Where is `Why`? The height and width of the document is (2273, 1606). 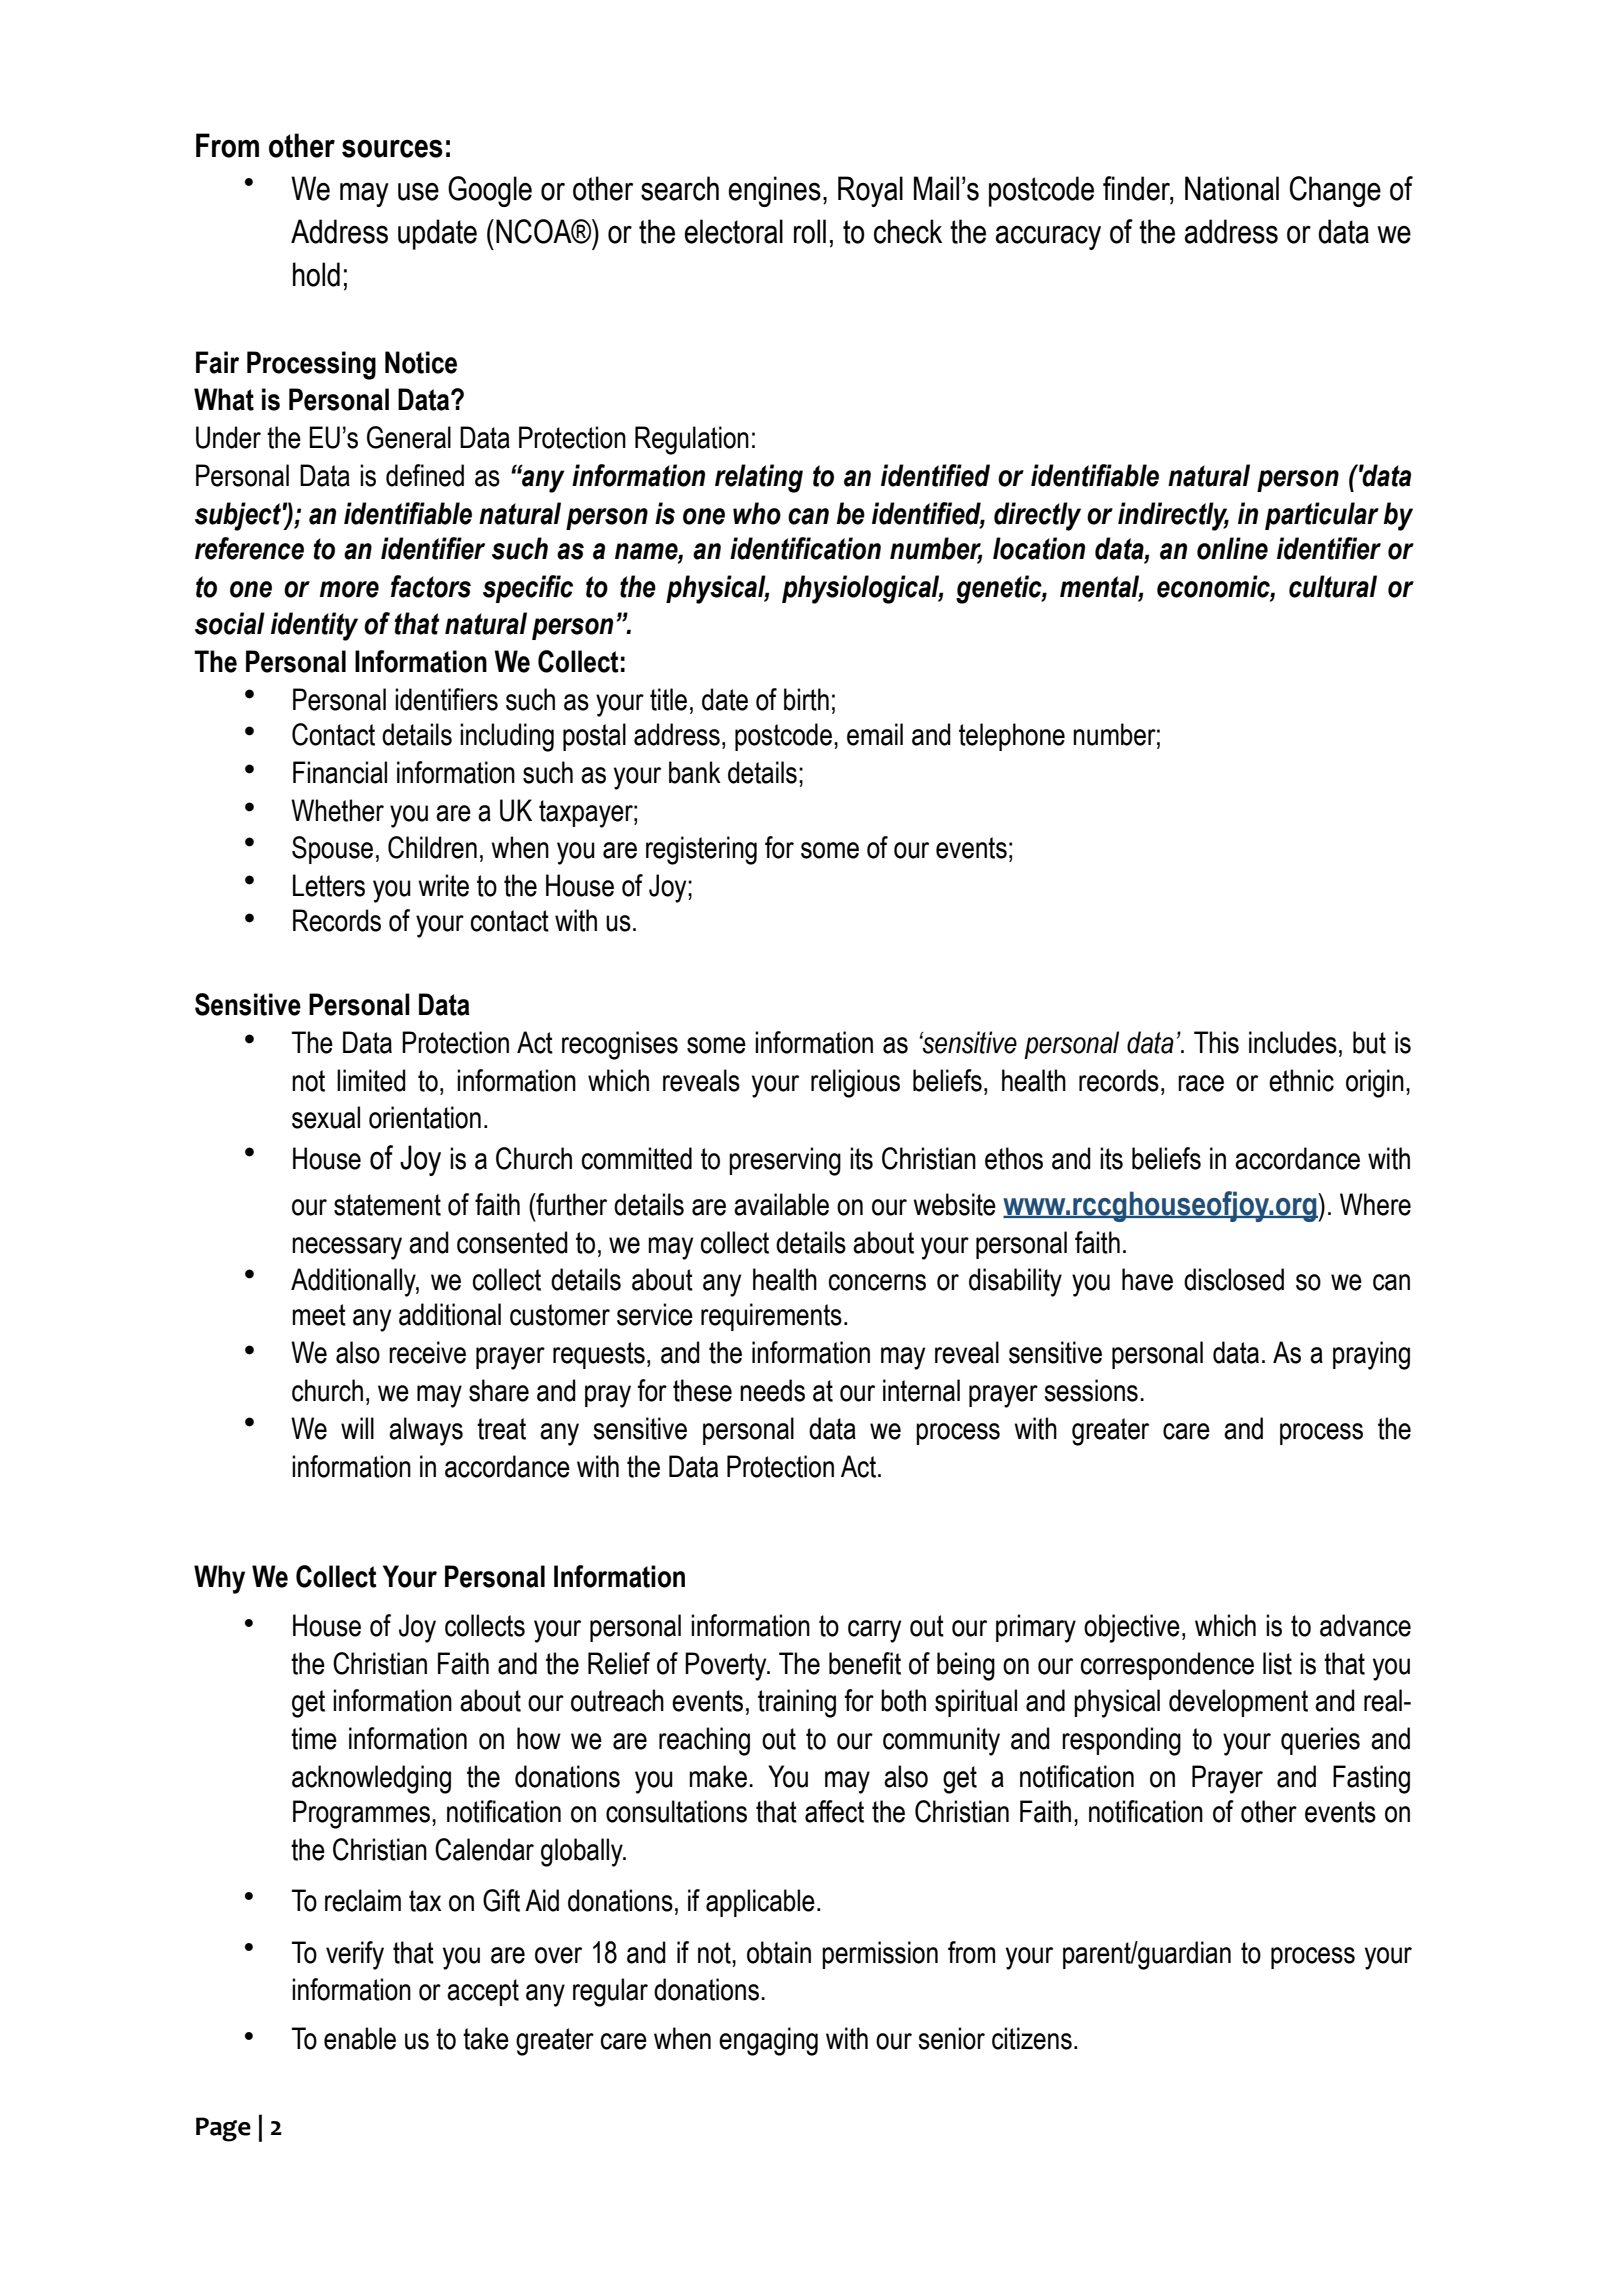
Why is located at coordinates (219, 1579).
